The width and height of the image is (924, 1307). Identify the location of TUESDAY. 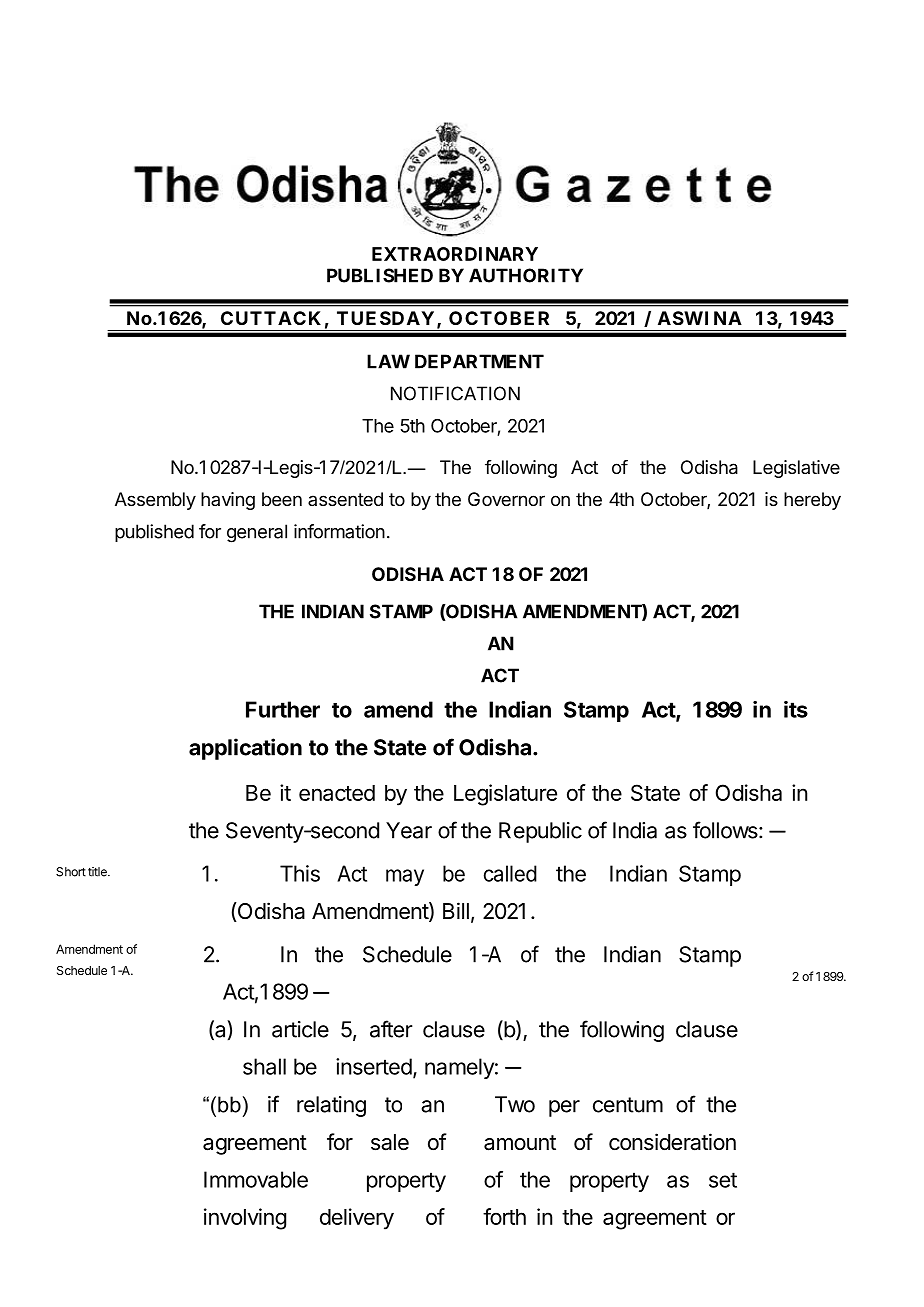
(385, 318).
